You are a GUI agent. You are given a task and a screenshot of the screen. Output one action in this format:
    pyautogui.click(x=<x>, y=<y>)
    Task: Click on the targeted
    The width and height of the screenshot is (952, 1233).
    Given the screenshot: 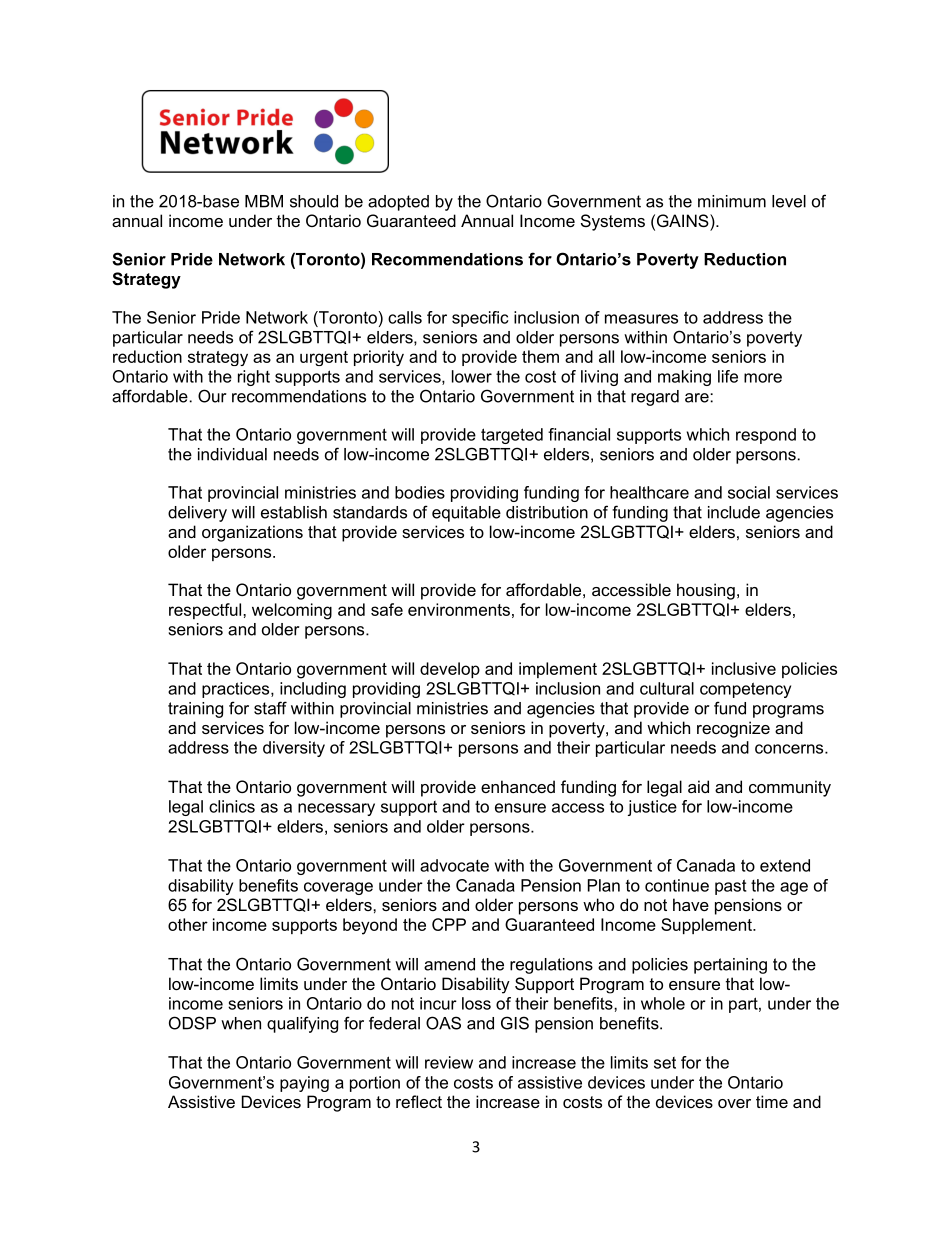 What is the action you would take?
    pyautogui.click(x=512, y=436)
